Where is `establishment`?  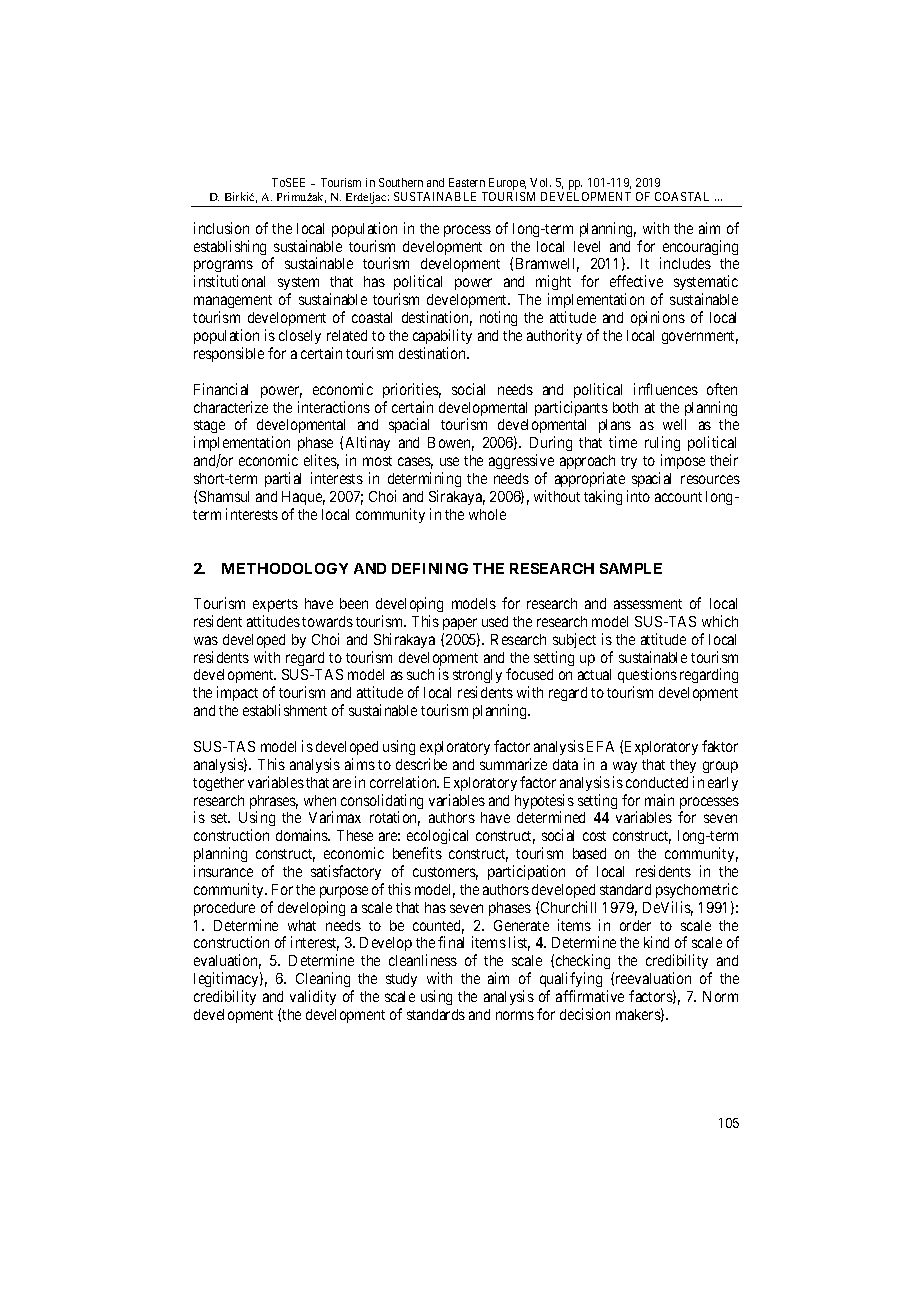
establishment is located at coordinates (285, 710).
